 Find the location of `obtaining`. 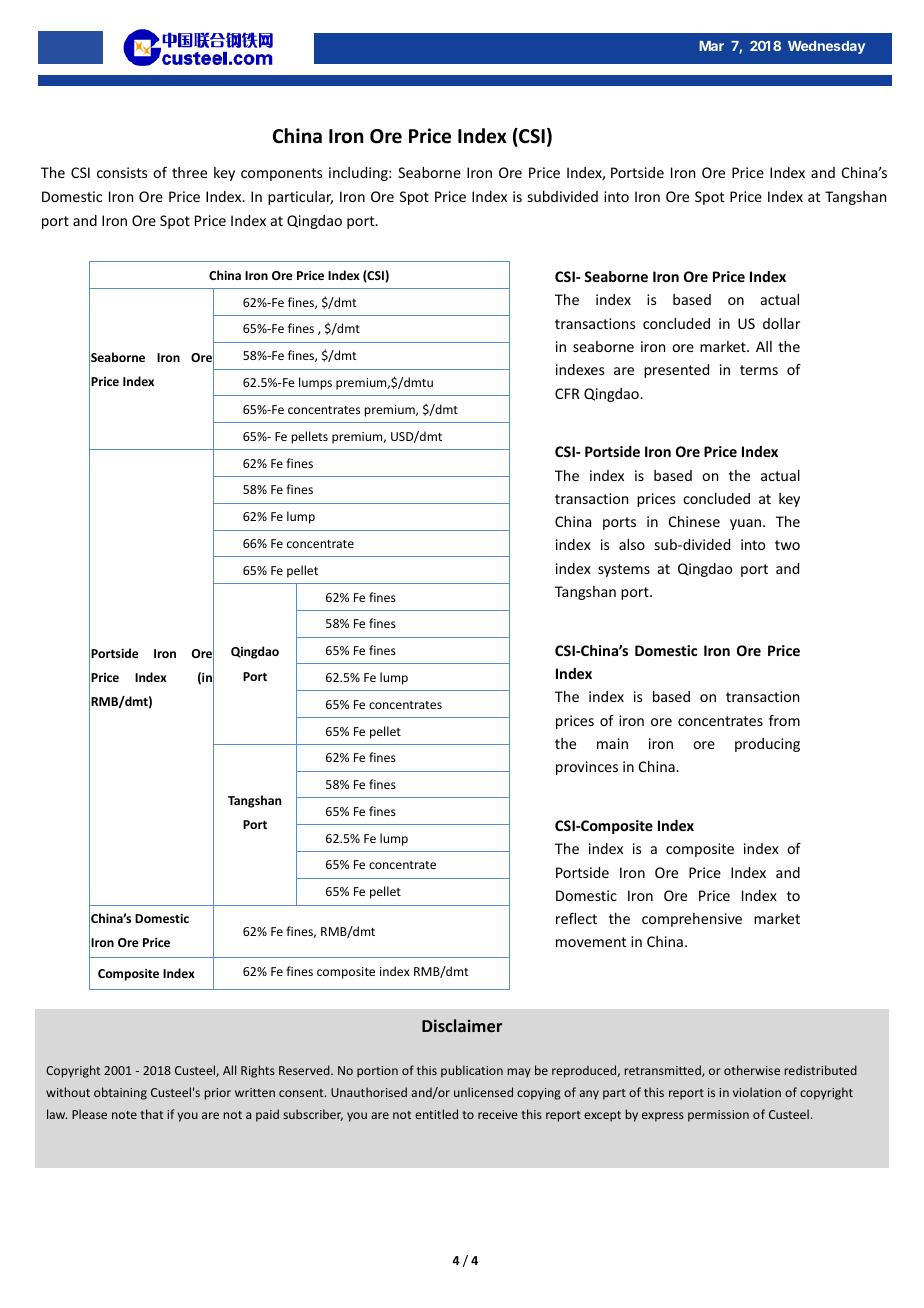

obtaining is located at coordinates (120, 1093).
